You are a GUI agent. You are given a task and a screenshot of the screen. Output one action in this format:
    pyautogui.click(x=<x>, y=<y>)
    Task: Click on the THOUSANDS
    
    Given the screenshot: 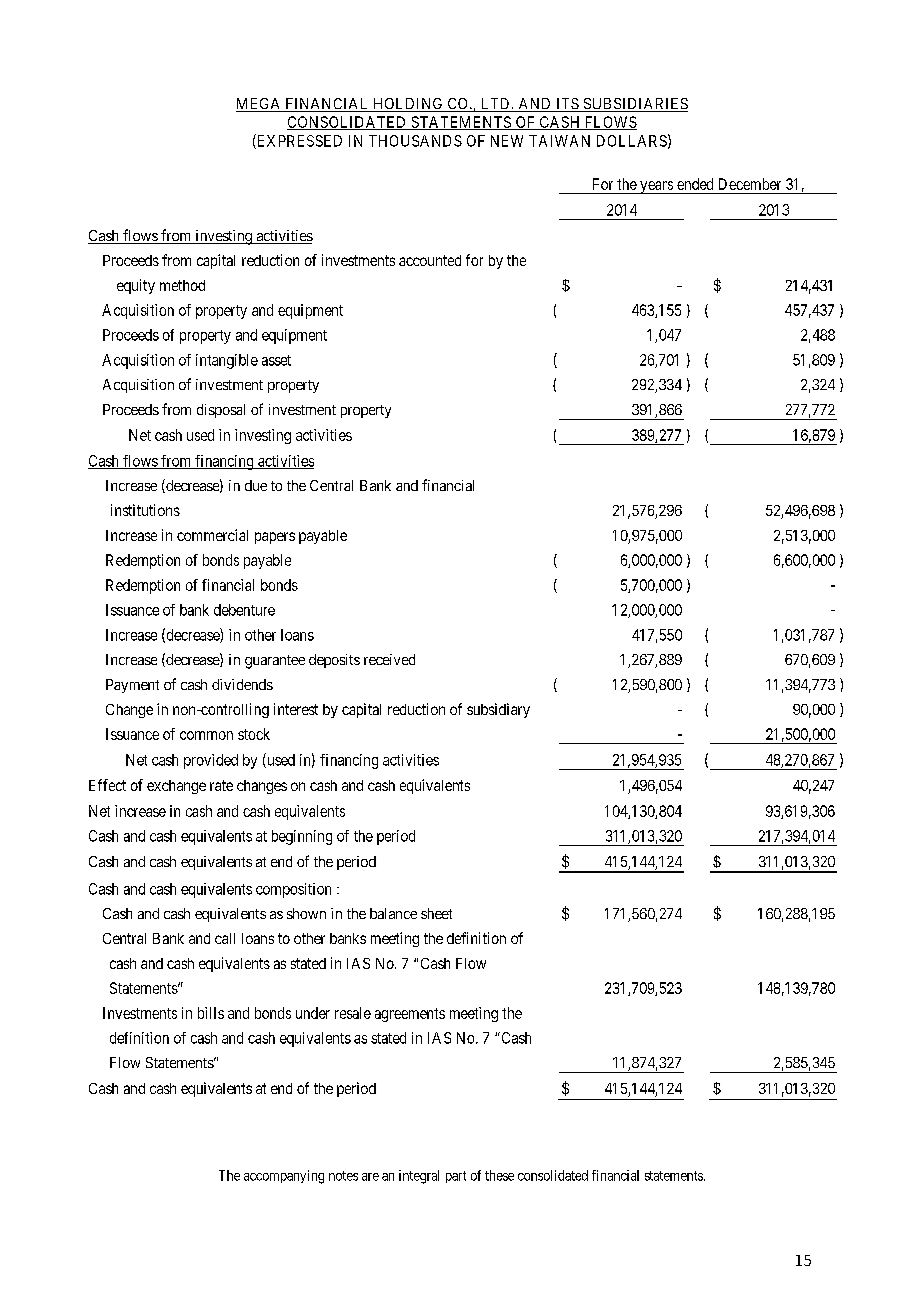 What is the action you would take?
    pyautogui.click(x=415, y=141)
